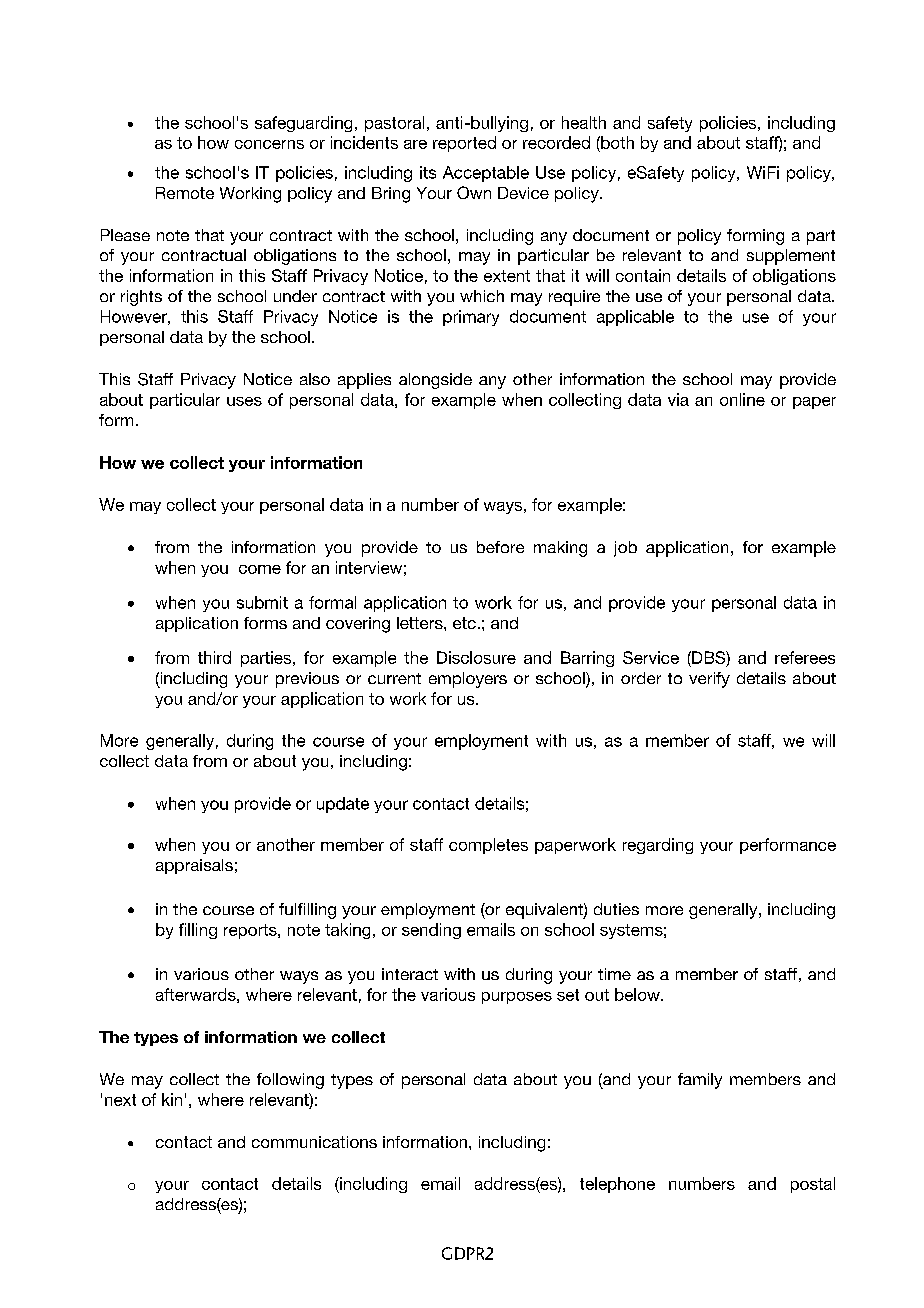 The image size is (924, 1308). Describe the element at coordinates (214, 657) in the document. I see `third` at that location.
